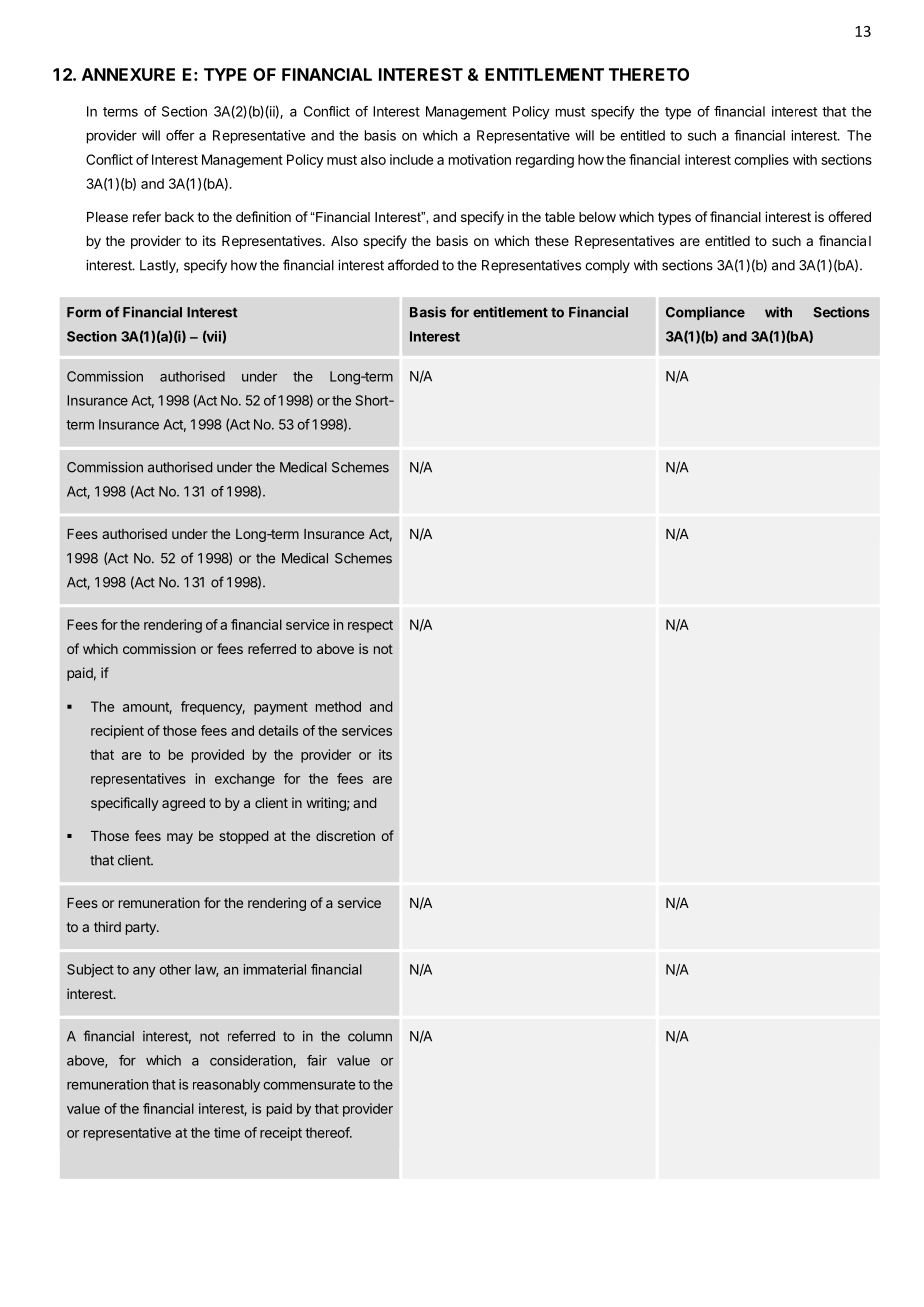 Image resolution: width=924 pixels, height=1307 pixels. I want to click on method, so click(338, 706).
